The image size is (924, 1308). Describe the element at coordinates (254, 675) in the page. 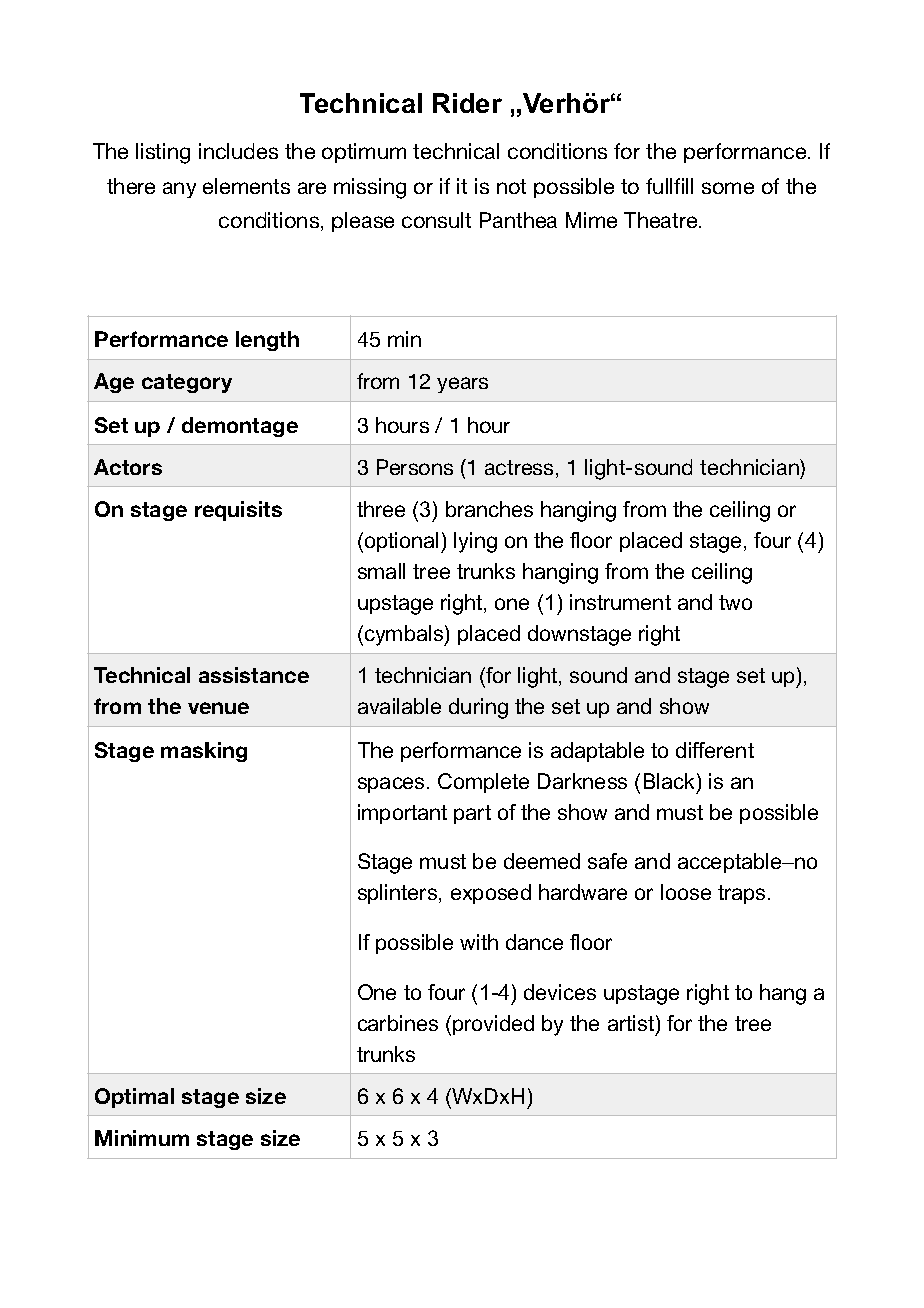

I see `assistance` at that location.
